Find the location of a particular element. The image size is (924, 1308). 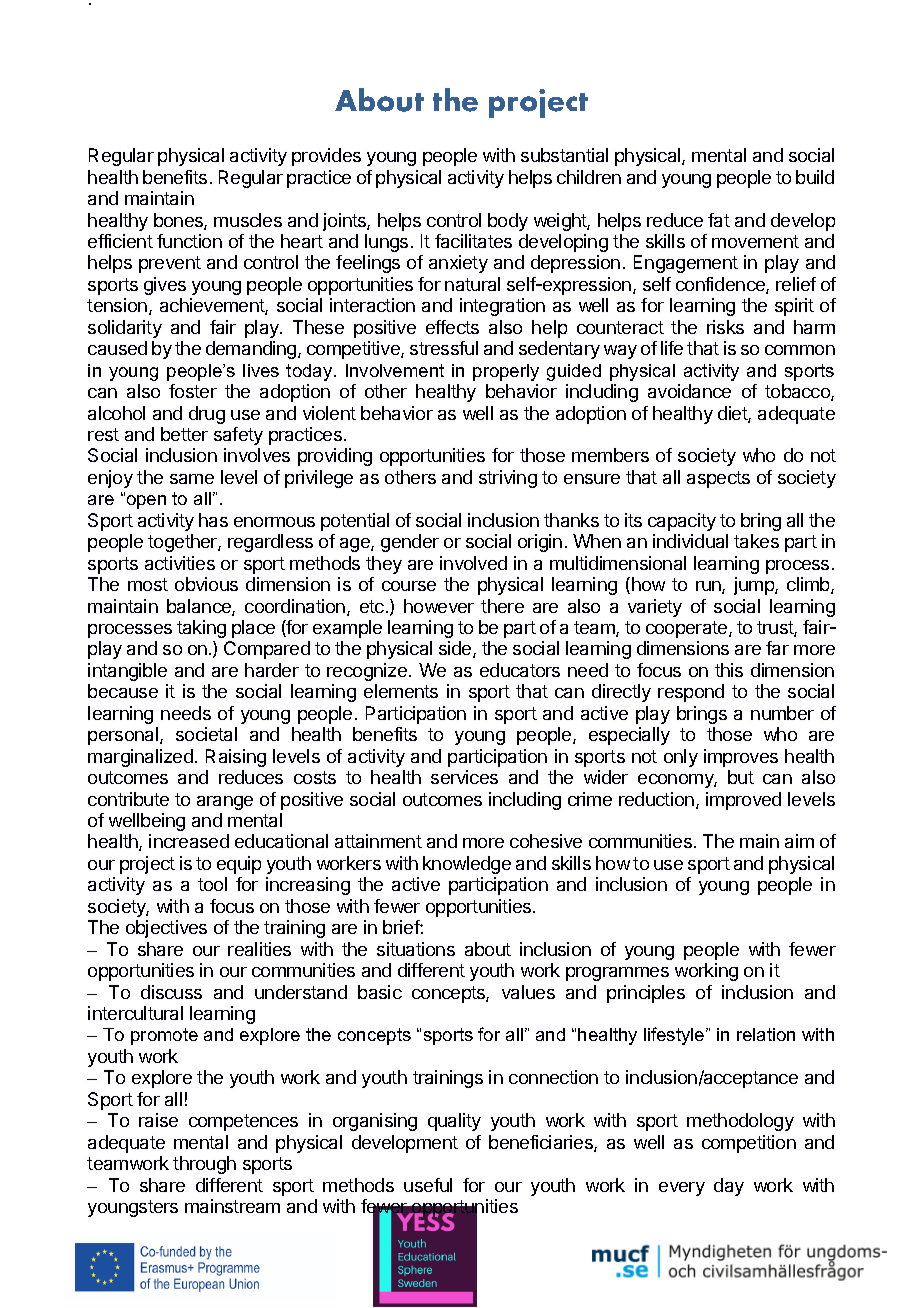

objectives is located at coordinates (166, 929).
